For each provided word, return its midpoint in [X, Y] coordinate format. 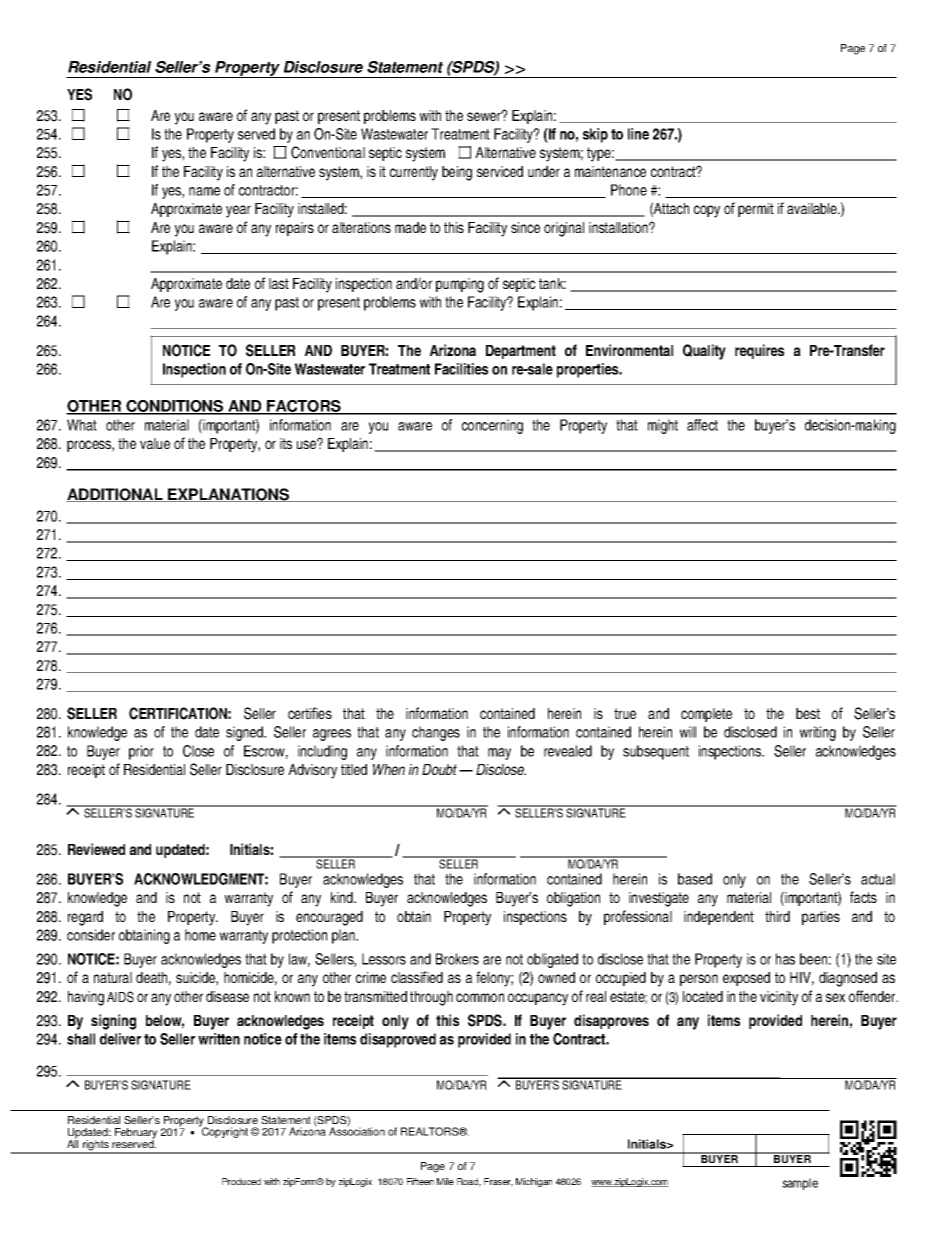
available [813, 208]
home [200, 935]
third [777, 916]
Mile [445, 1181]
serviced [500, 171]
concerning [492, 426]
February [136, 1134]
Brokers [457, 959]
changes [436, 733]
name [204, 191]
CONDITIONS [175, 407]
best [808, 713]
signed [245, 733]
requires [759, 351]
